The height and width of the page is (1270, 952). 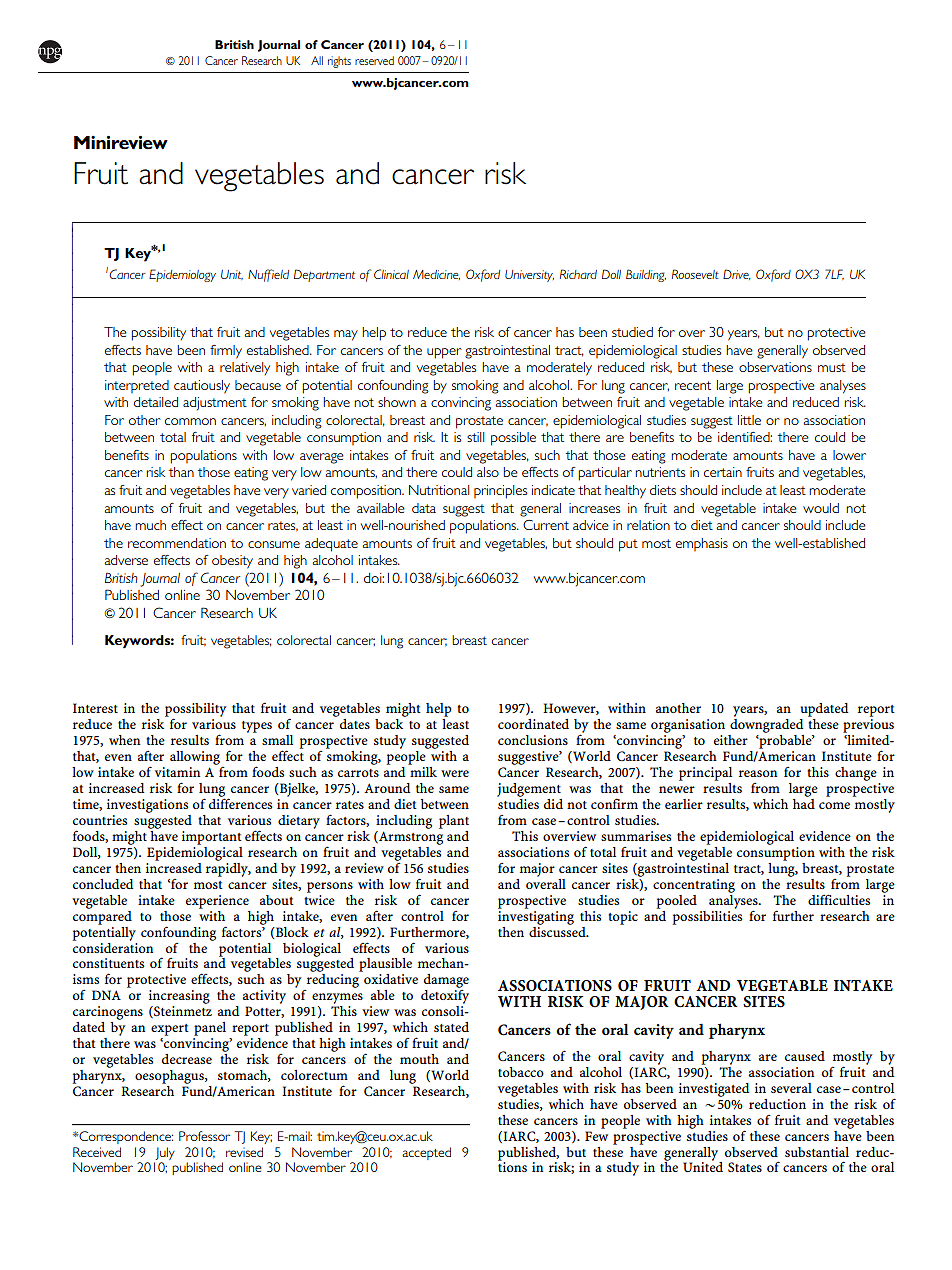 I want to click on reserved, so click(x=374, y=60).
